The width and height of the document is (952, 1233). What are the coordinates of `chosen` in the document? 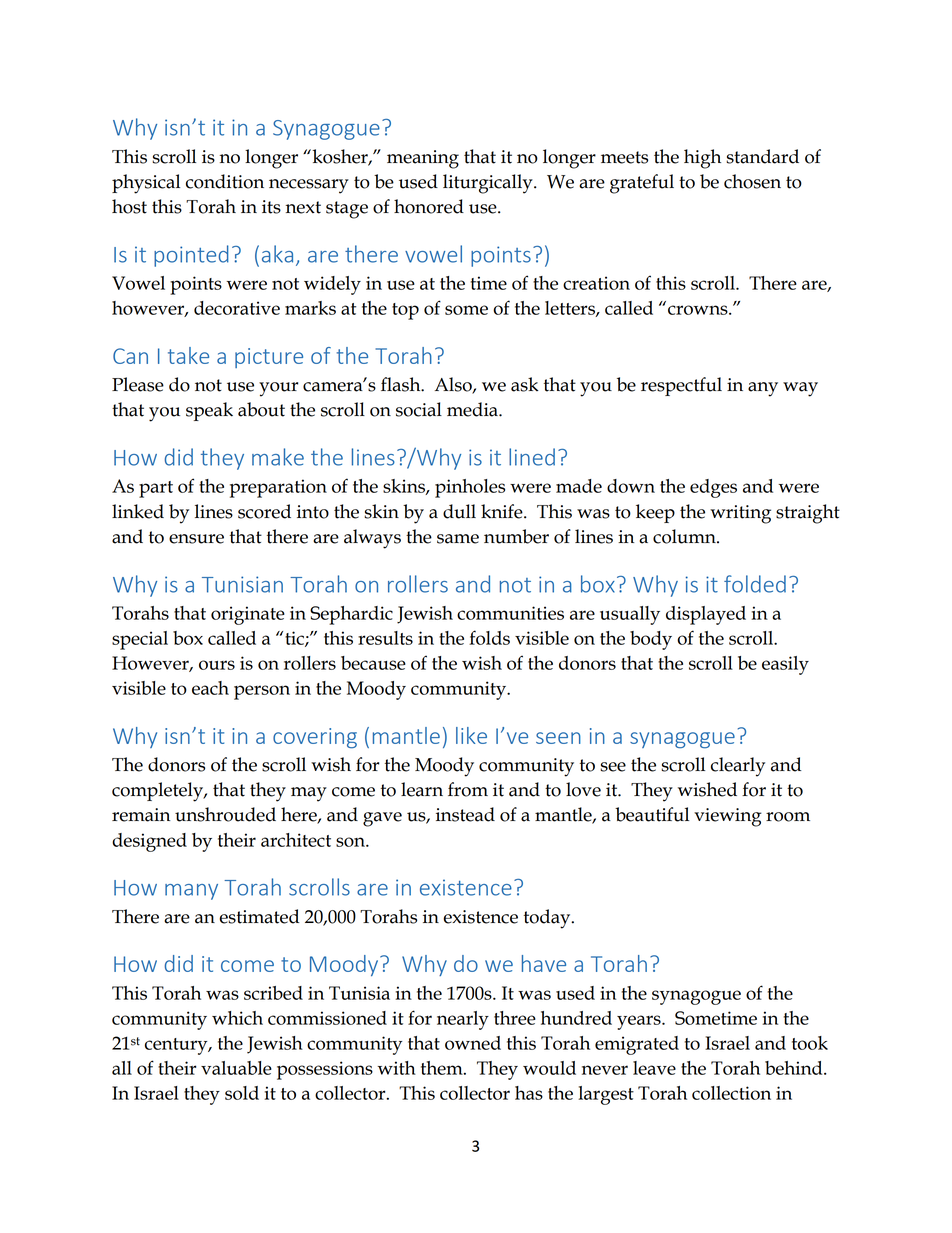 It's located at (752, 181).
